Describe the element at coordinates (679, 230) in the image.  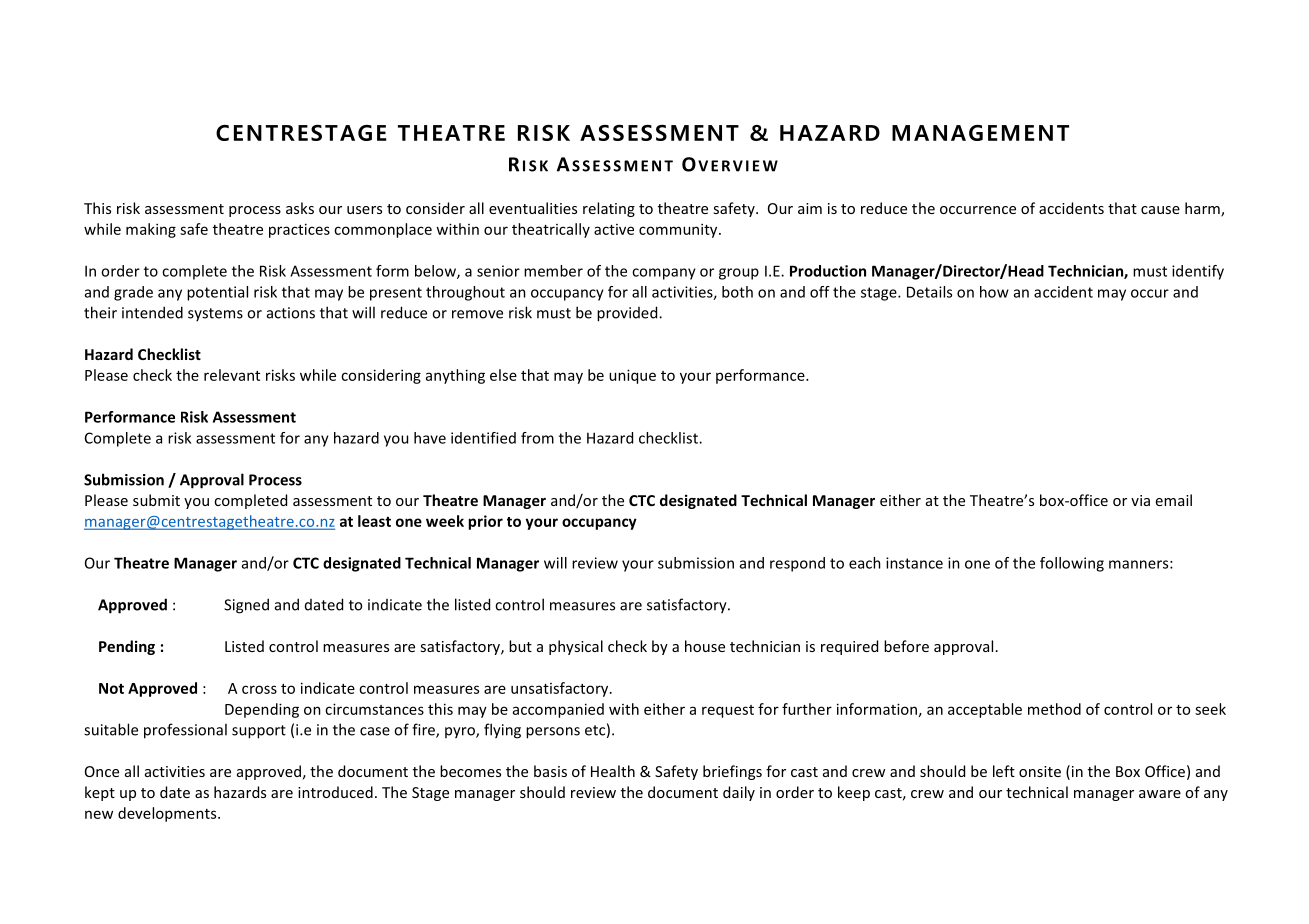
I see `community` at that location.
